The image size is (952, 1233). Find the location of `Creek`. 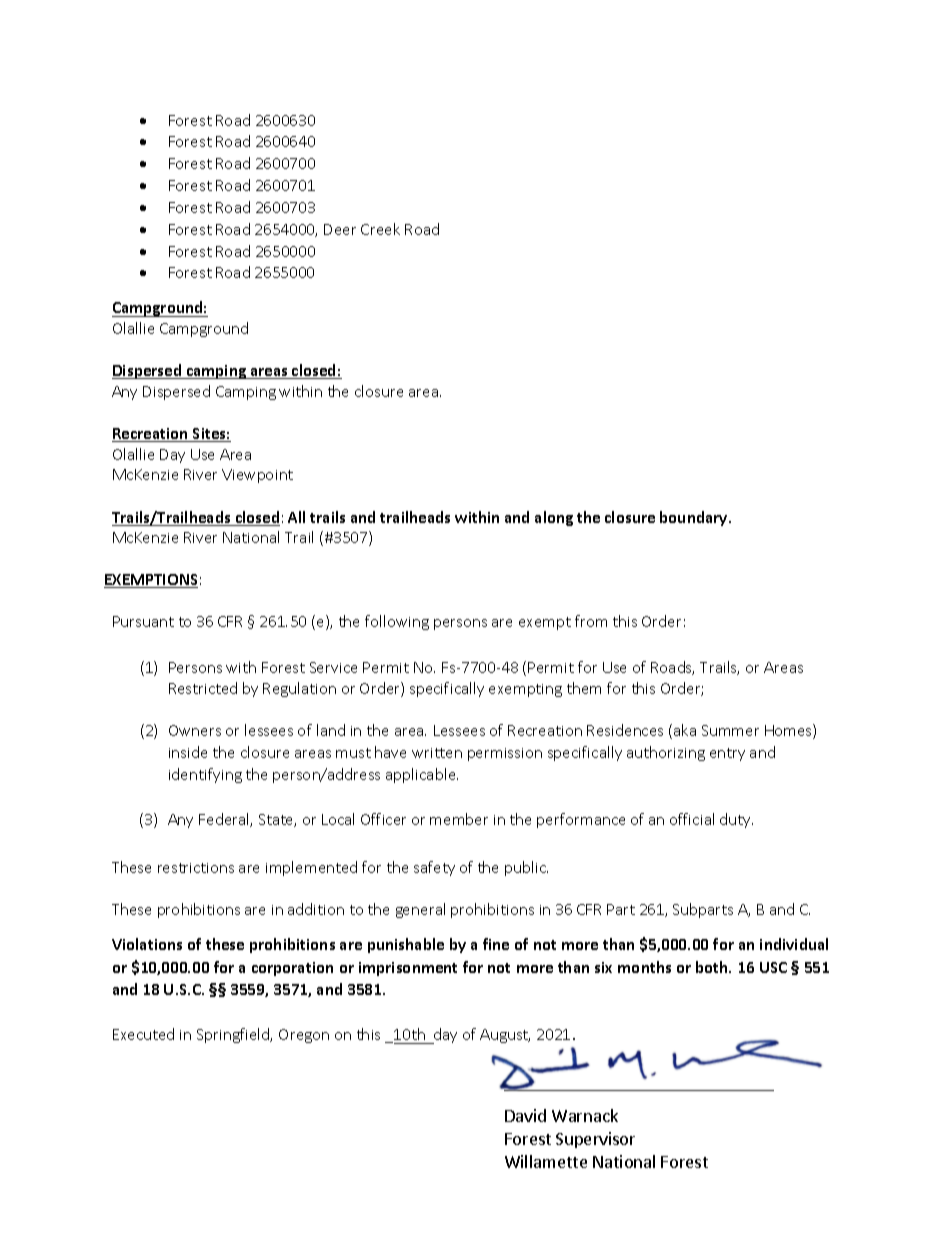

Creek is located at coordinates (380, 229).
